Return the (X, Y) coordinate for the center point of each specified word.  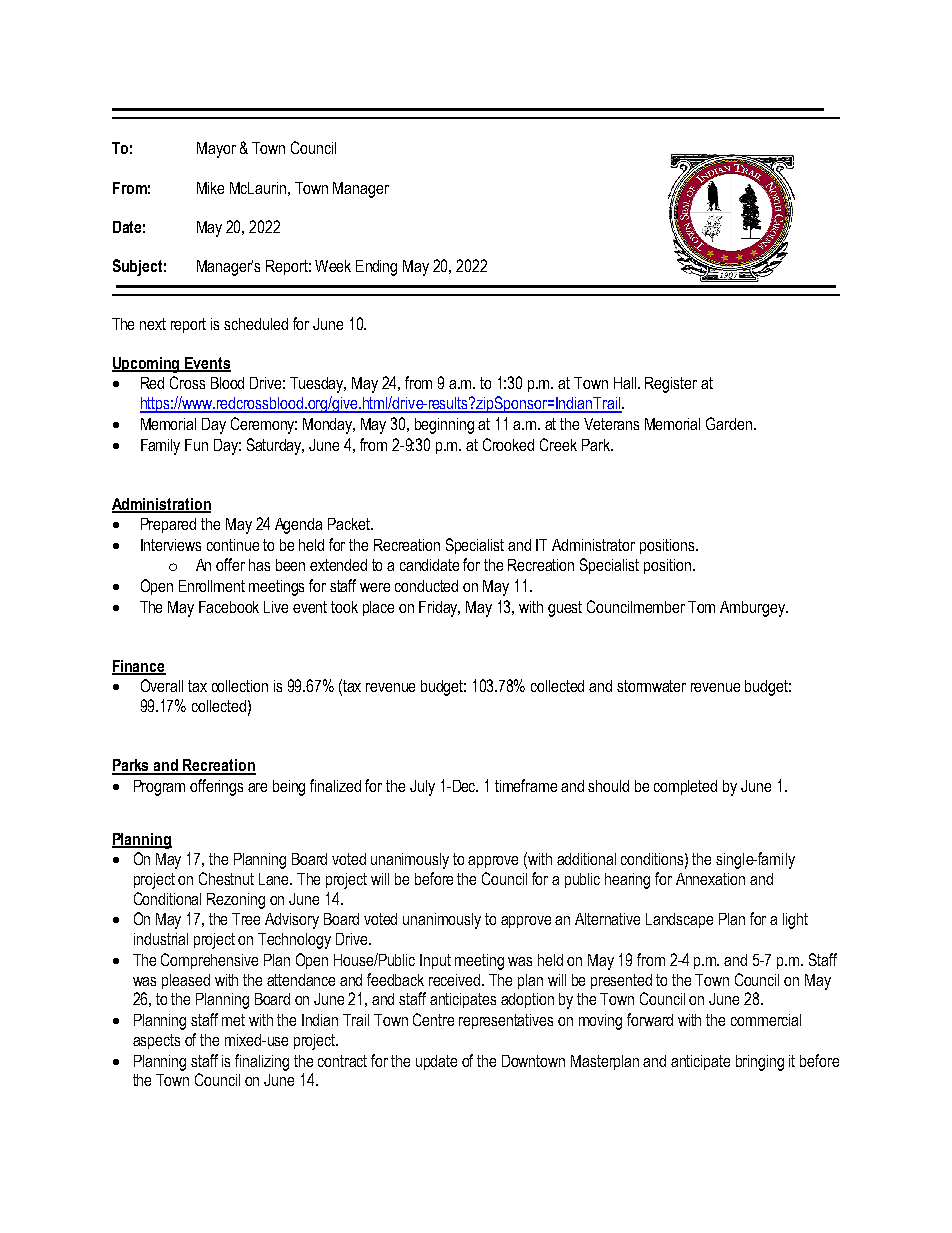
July (422, 788)
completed (685, 787)
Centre (433, 1019)
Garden (730, 423)
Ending (376, 268)
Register (671, 385)
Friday (439, 609)
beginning (444, 426)
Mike (210, 188)
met (233, 1020)
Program (159, 788)
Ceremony (264, 425)
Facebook (229, 607)
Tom (701, 607)
